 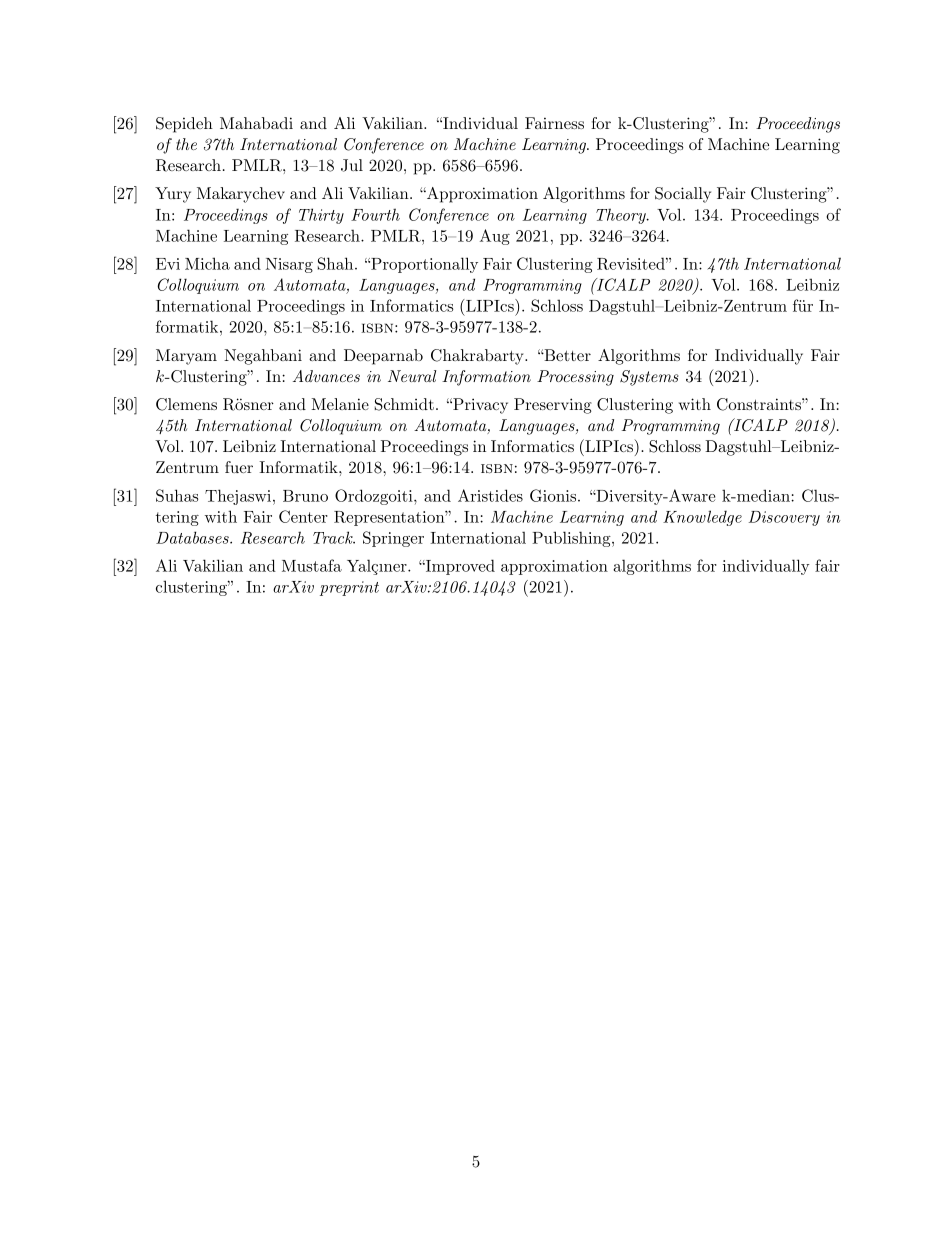 What do you see at coordinates (207, 263) in the screenshot?
I see `Micha` at bounding box center [207, 263].
